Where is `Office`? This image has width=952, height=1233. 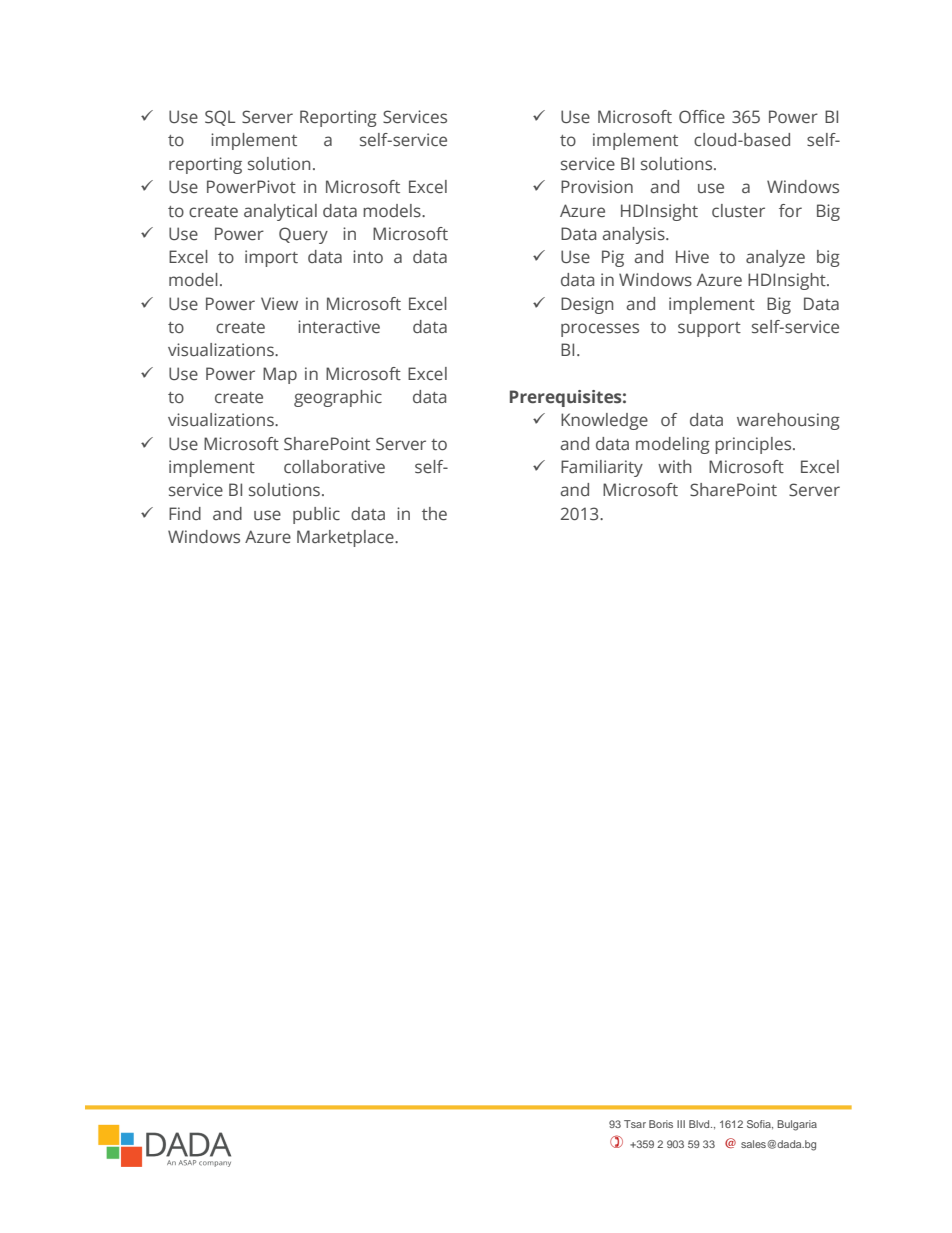 Office is located at coordinates (702, 116).
